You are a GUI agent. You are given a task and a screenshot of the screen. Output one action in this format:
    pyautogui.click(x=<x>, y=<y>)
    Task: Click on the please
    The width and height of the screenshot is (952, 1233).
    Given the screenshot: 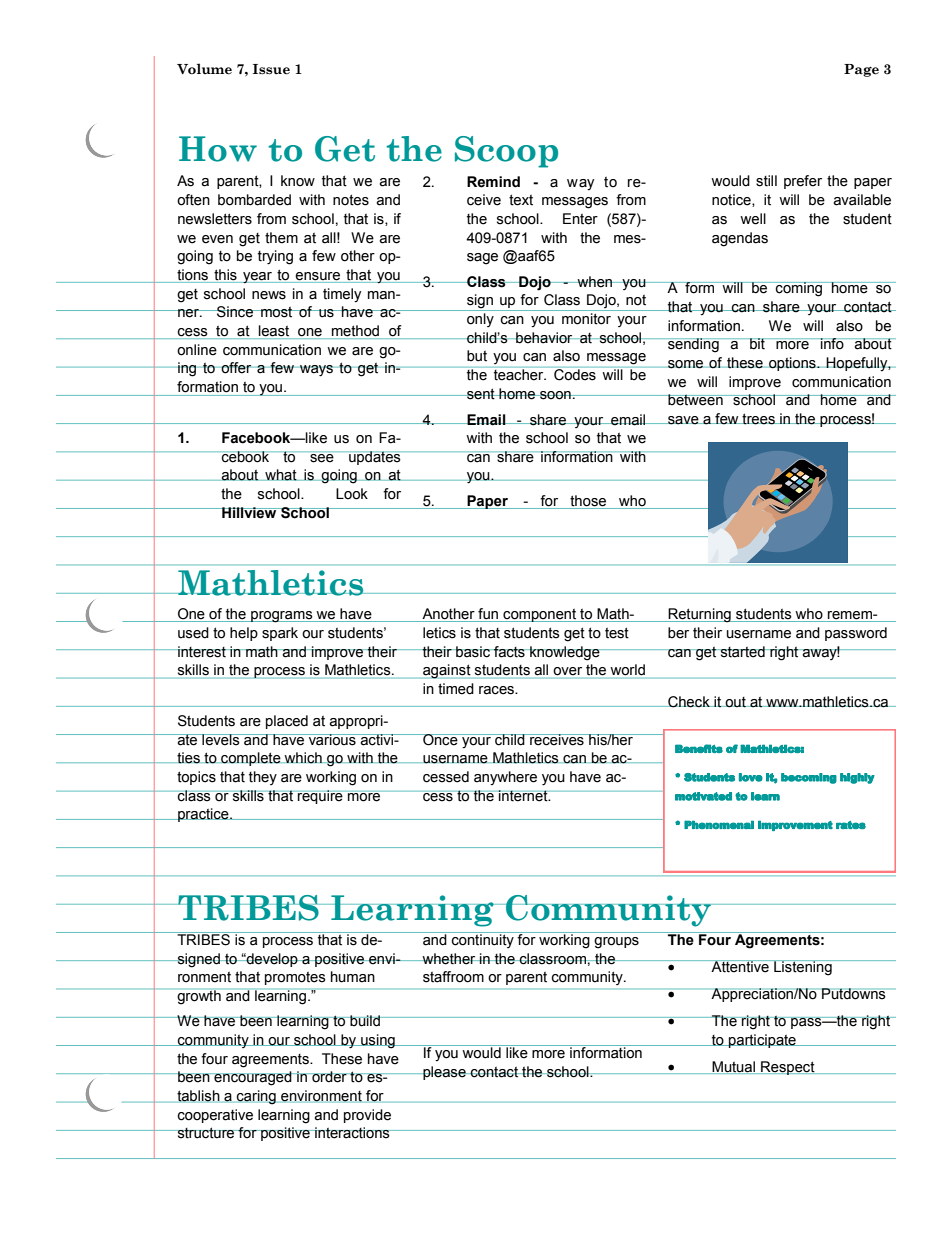 What is the action you would take?
    pyautogui.click(x=444, y=1073)
